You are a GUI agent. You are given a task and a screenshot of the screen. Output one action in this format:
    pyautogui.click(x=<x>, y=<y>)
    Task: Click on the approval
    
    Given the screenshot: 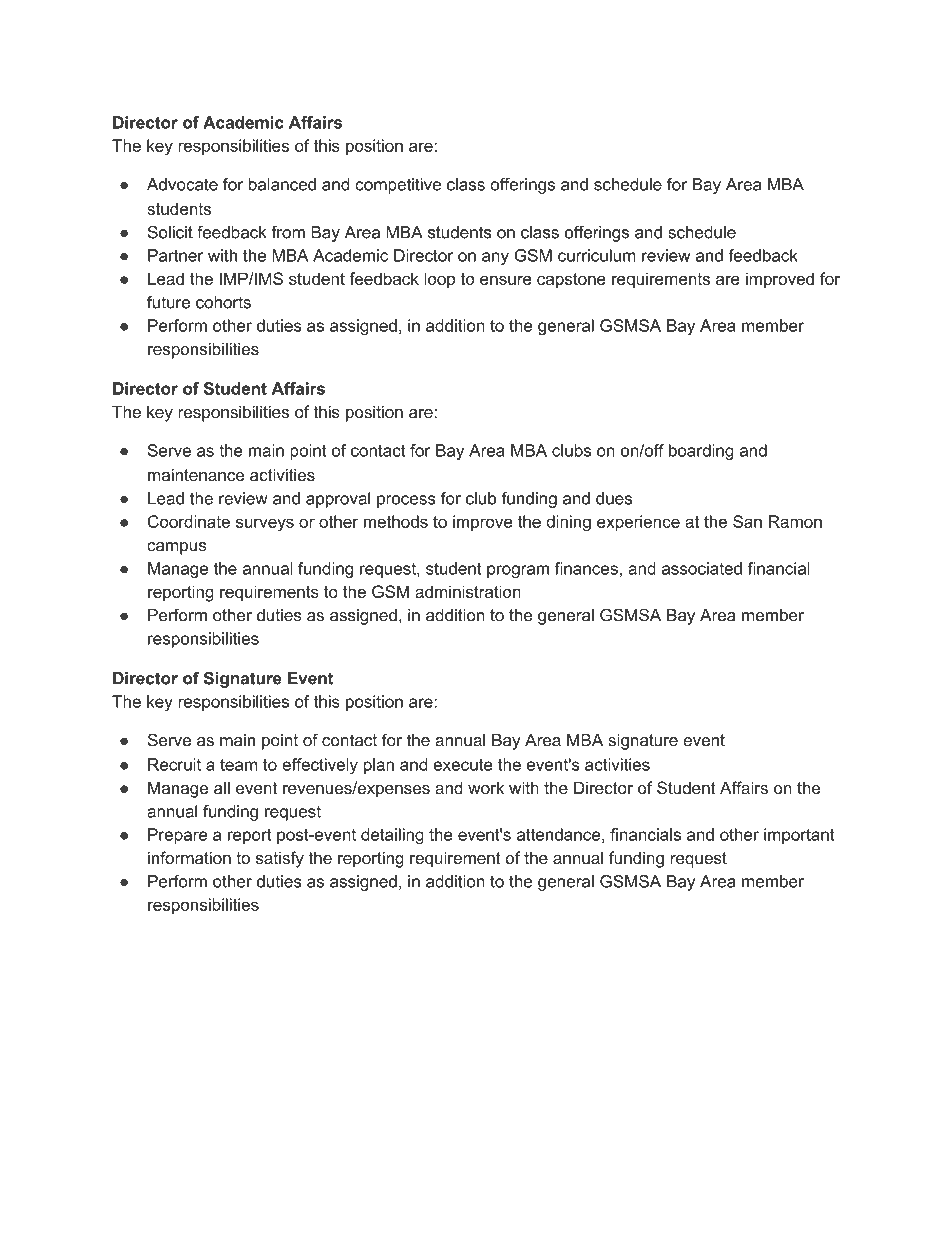 What is the action you would take?
    pyautogui.click(x=338, y=500)
